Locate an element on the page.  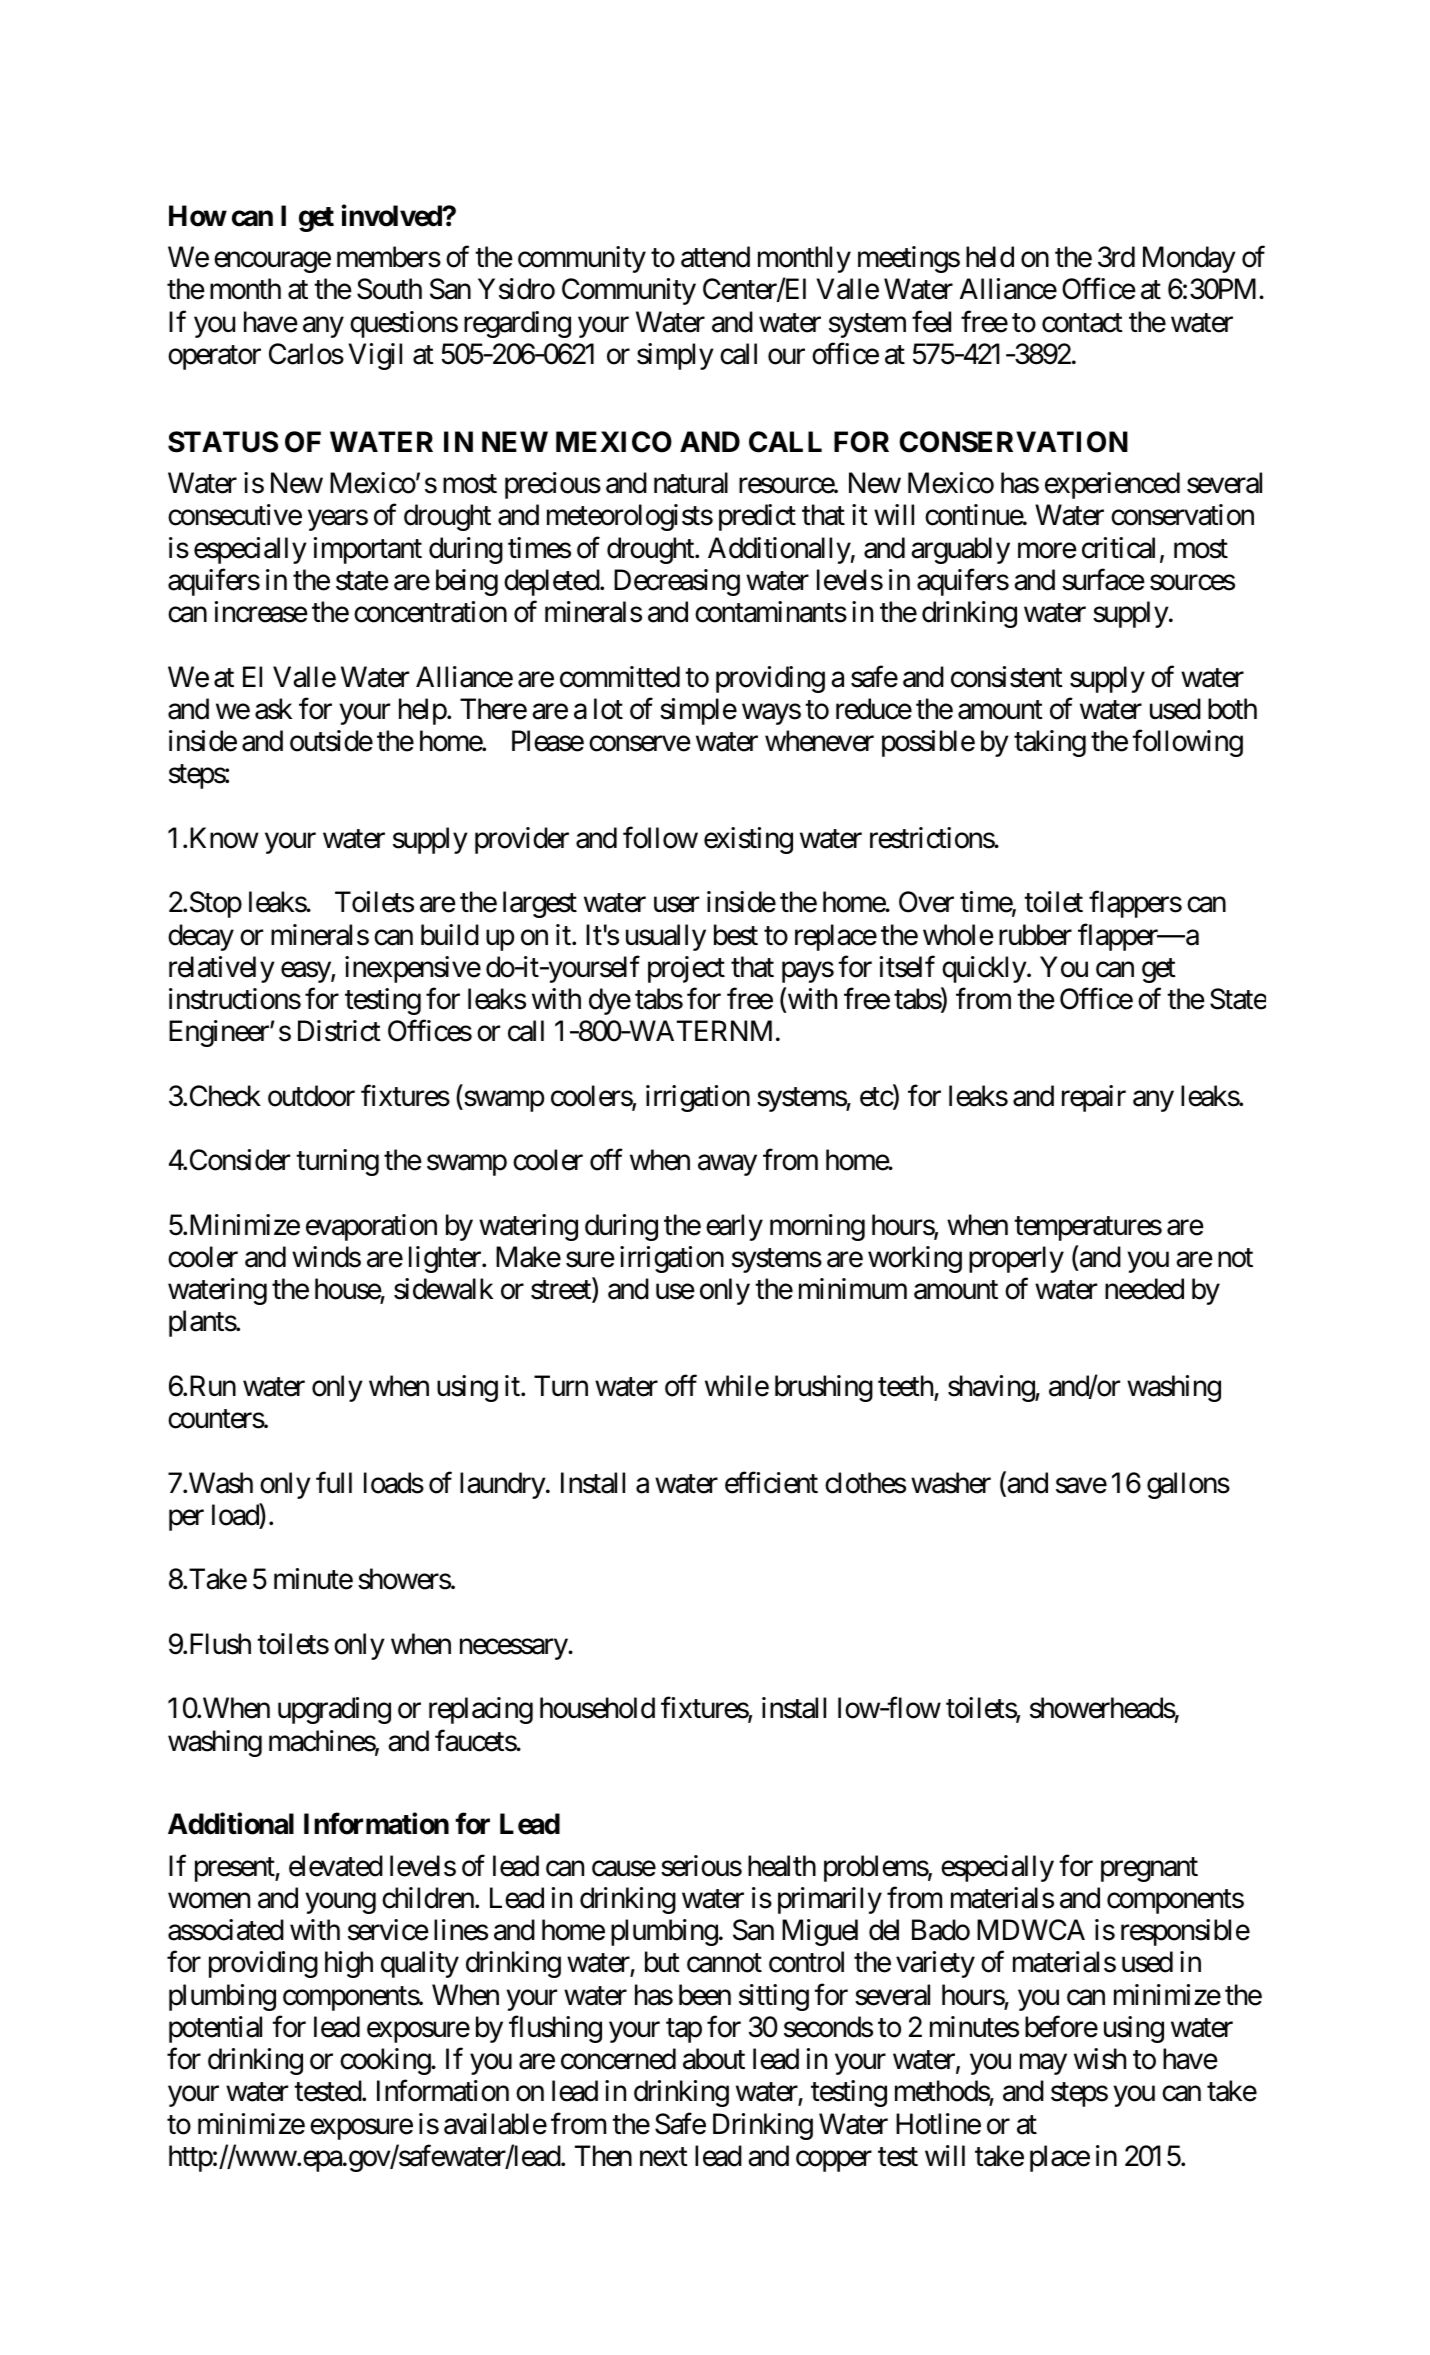
potential is located at coordinates (215, 2029).
